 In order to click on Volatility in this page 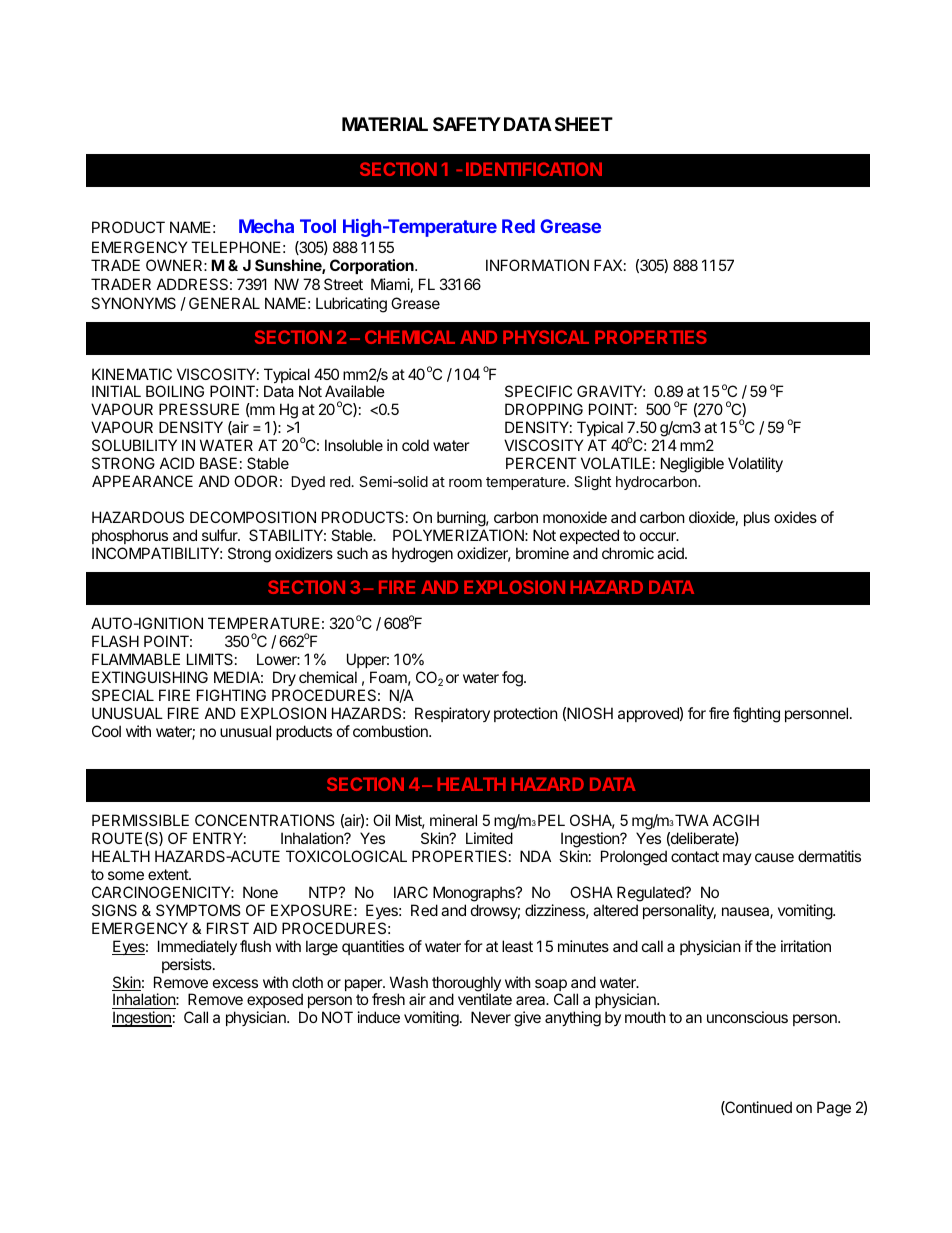, I will do `click(755, 464)`.
